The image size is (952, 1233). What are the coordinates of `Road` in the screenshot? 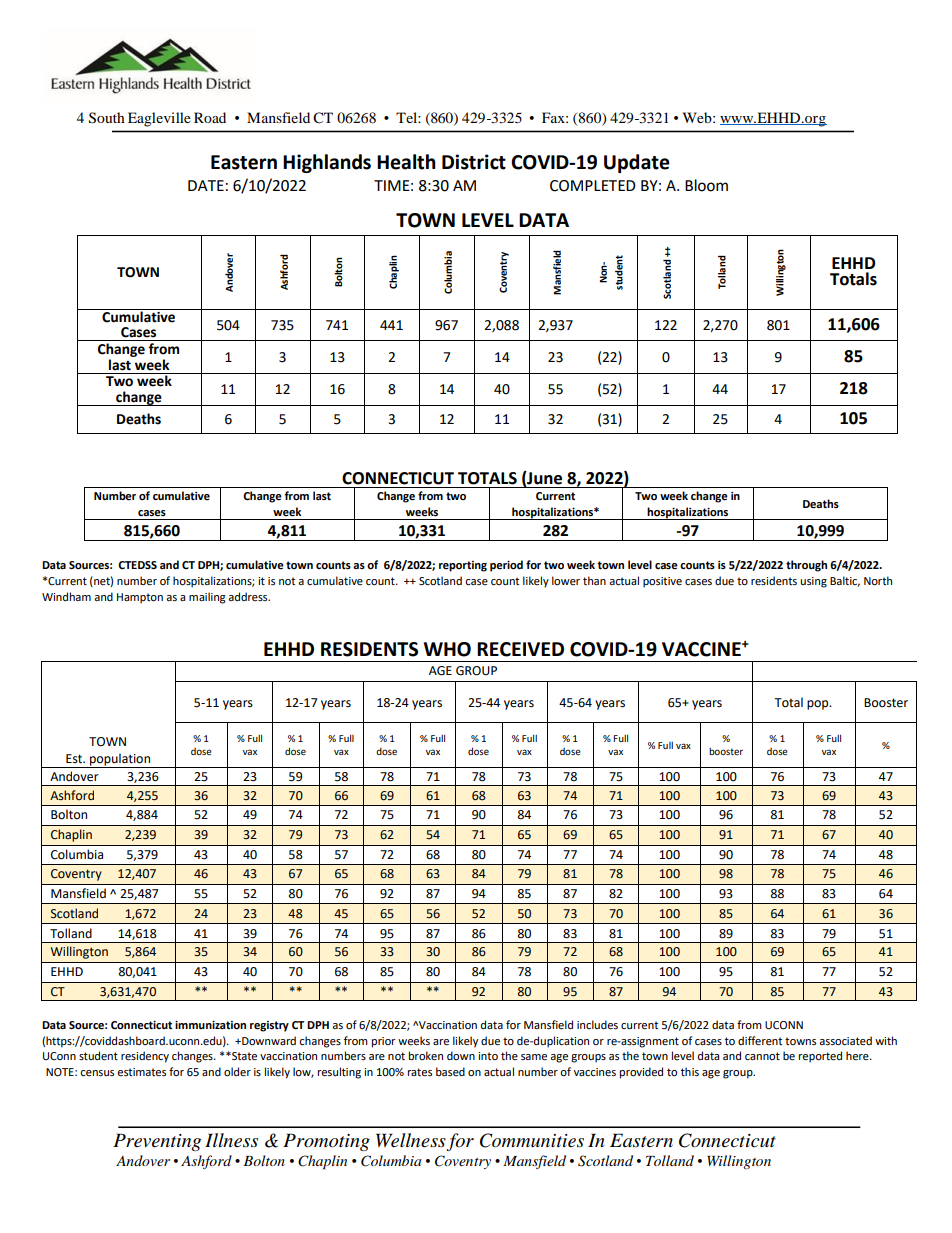 It's located at (210, 117).
